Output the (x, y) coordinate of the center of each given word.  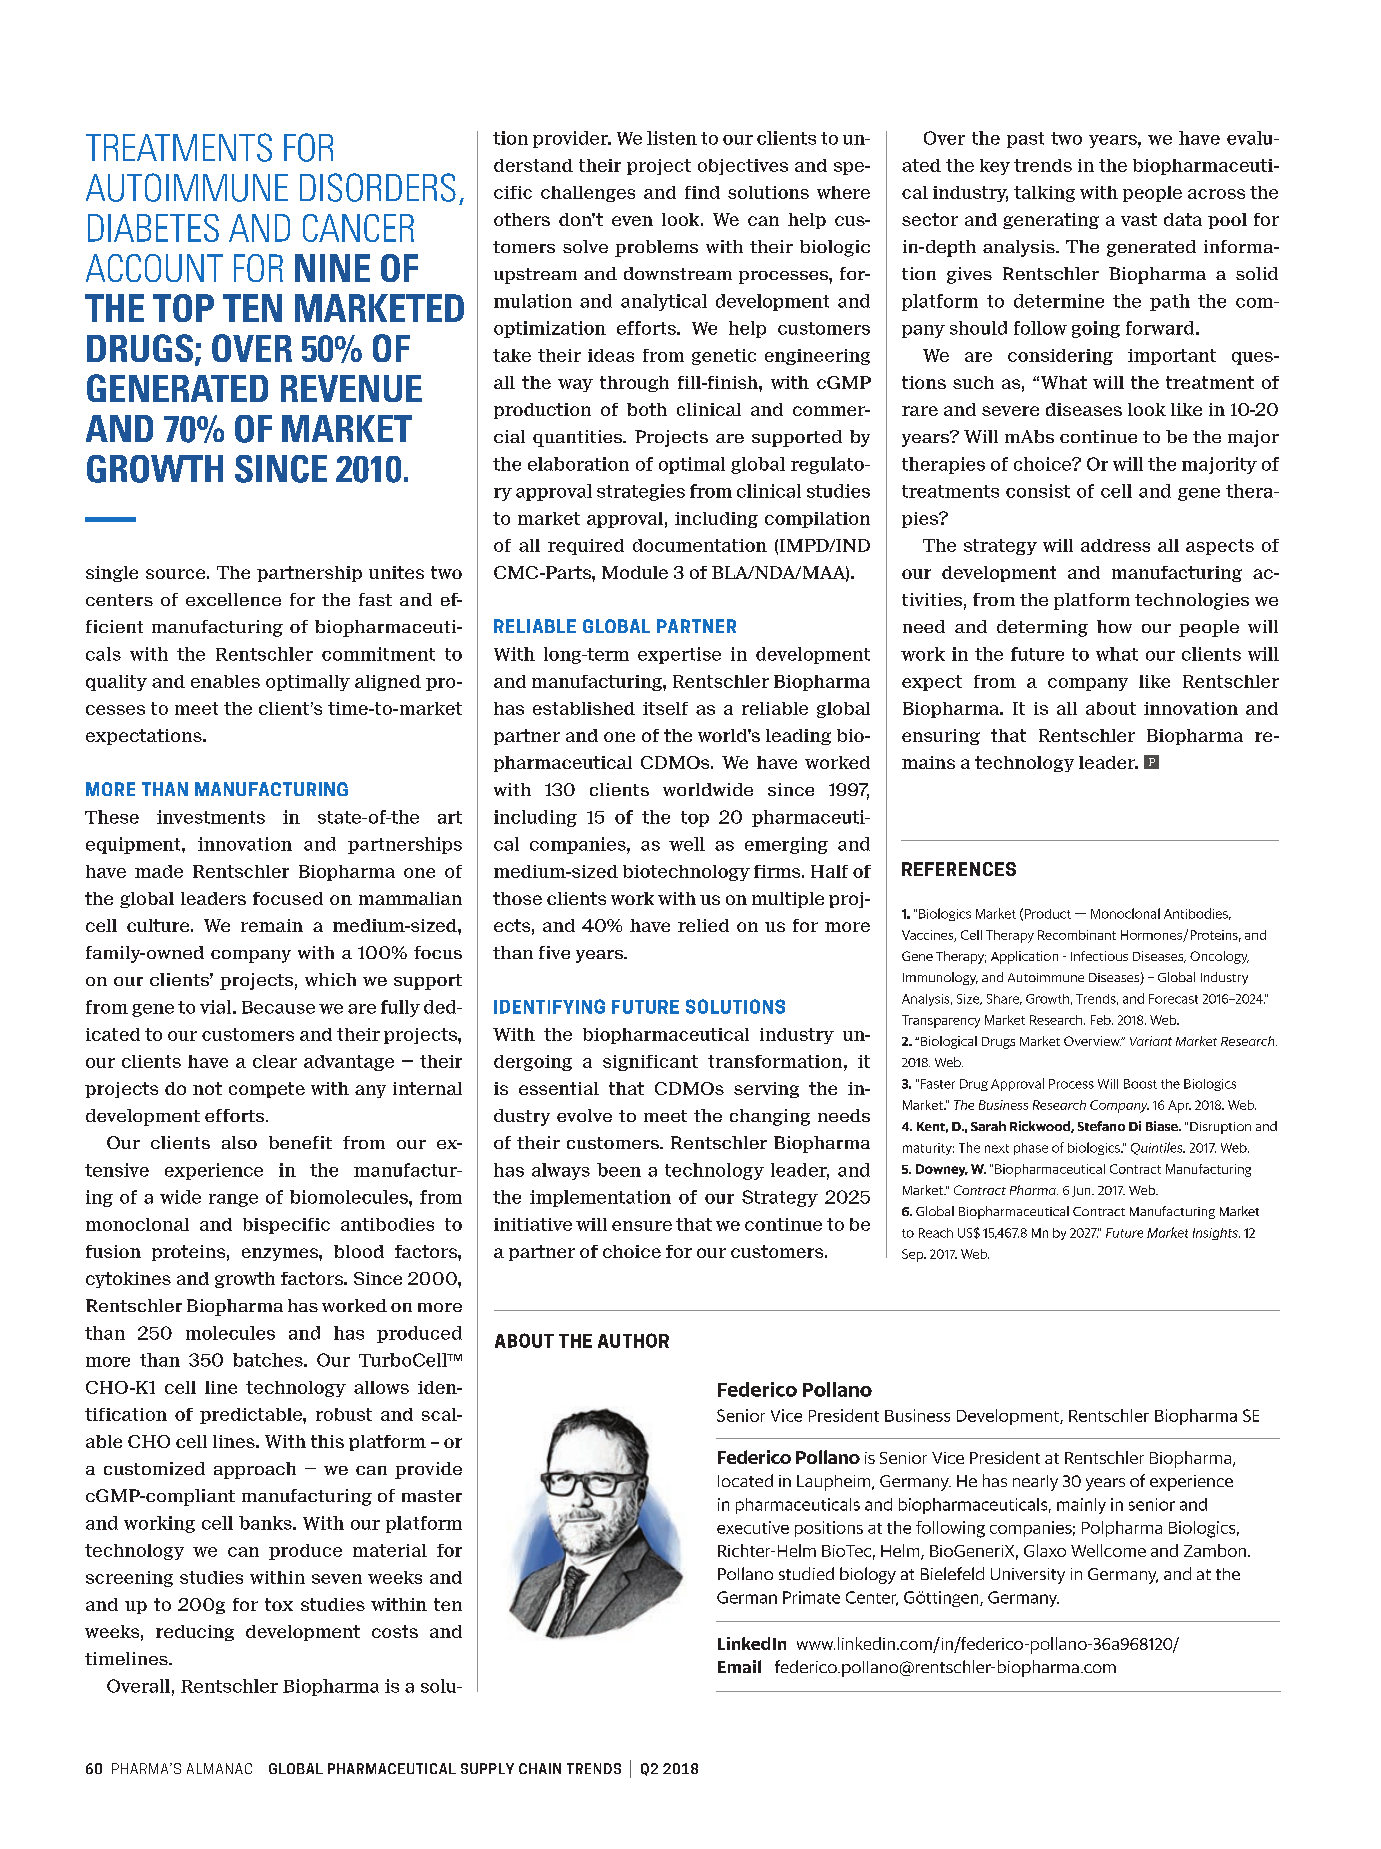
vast (1139, 219)
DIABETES (153, 228)
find (702, 192)
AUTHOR (633, 1340)
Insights (1216, 1234)
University (1028, 1576)
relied (703, 925)
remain (272, 925)
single (112, 574)
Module (635, 572)
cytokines (128, 1280)
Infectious (1099, 956)
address (1115, 545)
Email (739, 1666)
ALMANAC (219, 1768)
